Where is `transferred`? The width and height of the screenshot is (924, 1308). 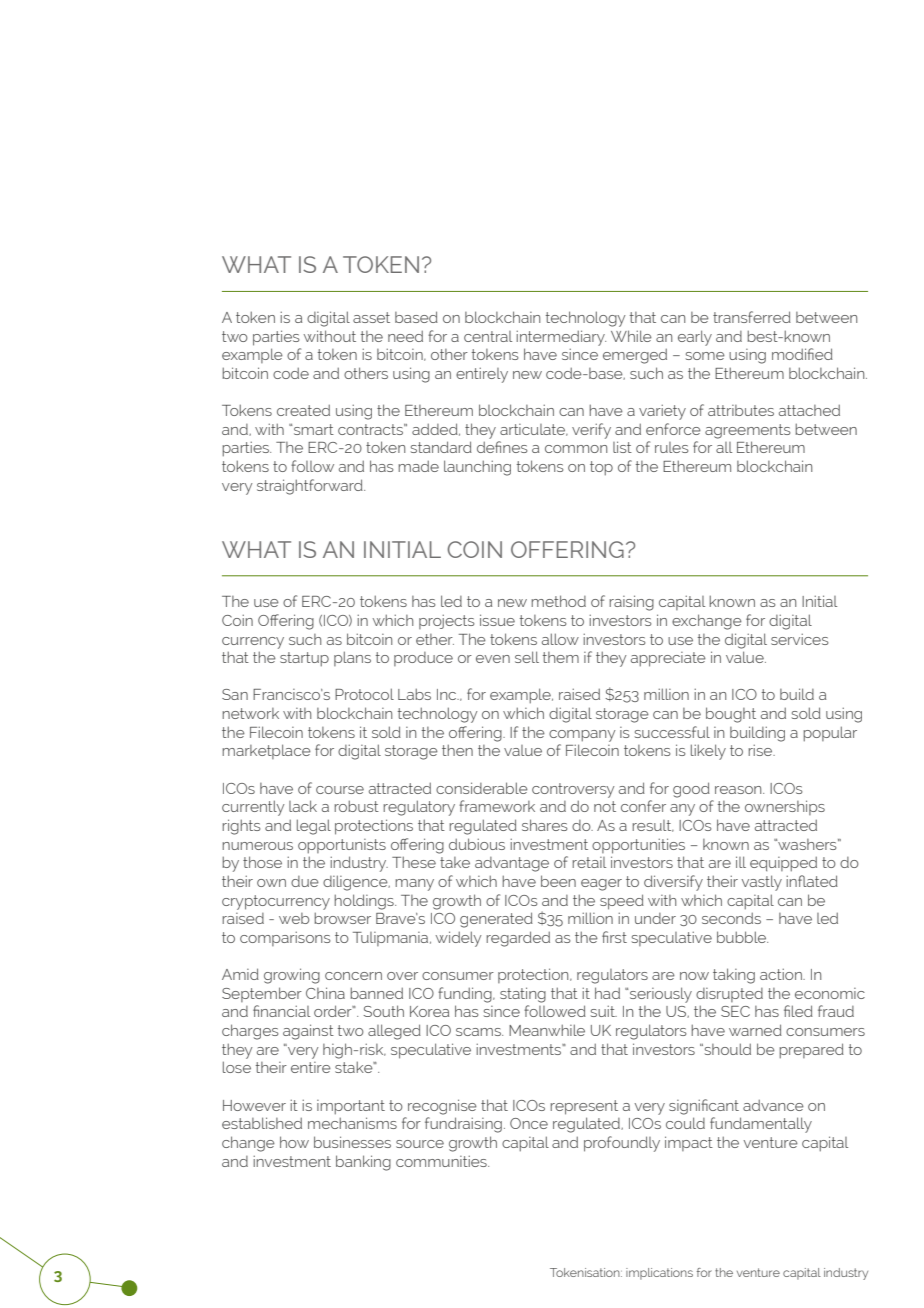 transferred is located at coordinates (752, 317).
